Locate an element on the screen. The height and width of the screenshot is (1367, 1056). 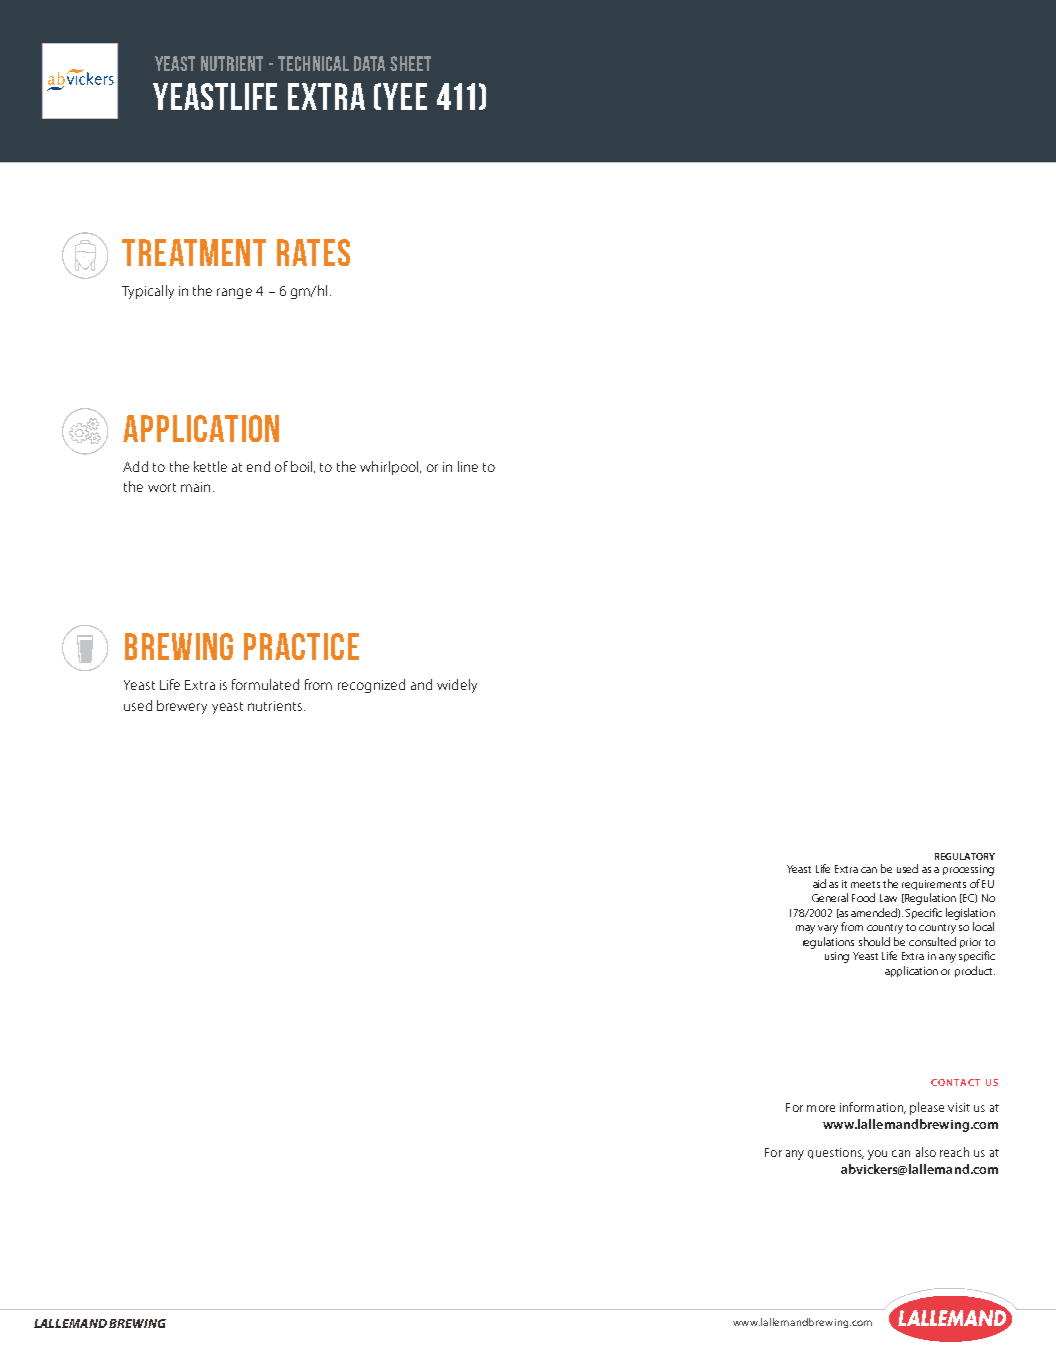
widely is located at coordinates (457, 686).
